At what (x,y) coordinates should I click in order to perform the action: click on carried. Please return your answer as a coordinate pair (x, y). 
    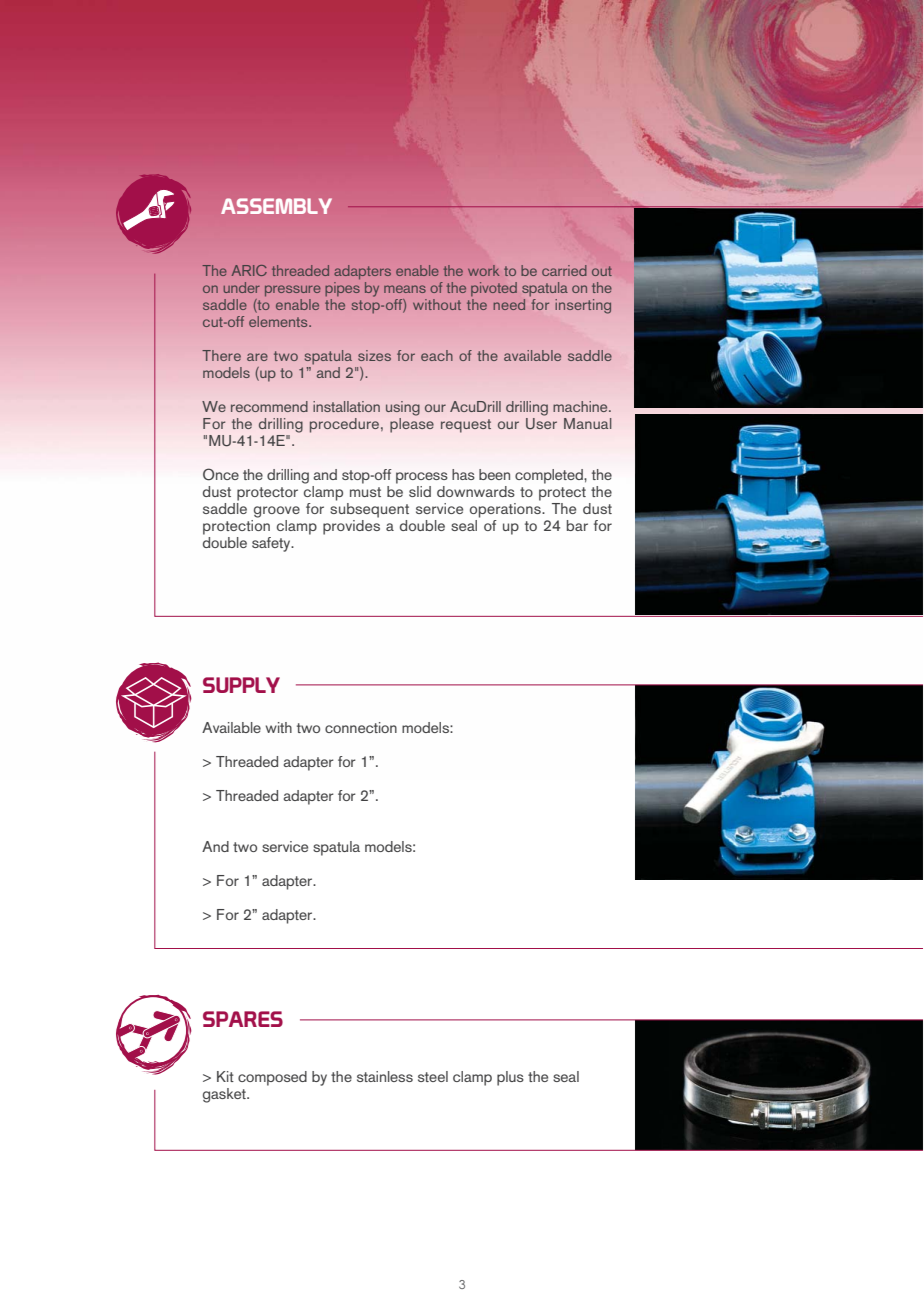
    Looking at the image, I should click on (564, 270).
